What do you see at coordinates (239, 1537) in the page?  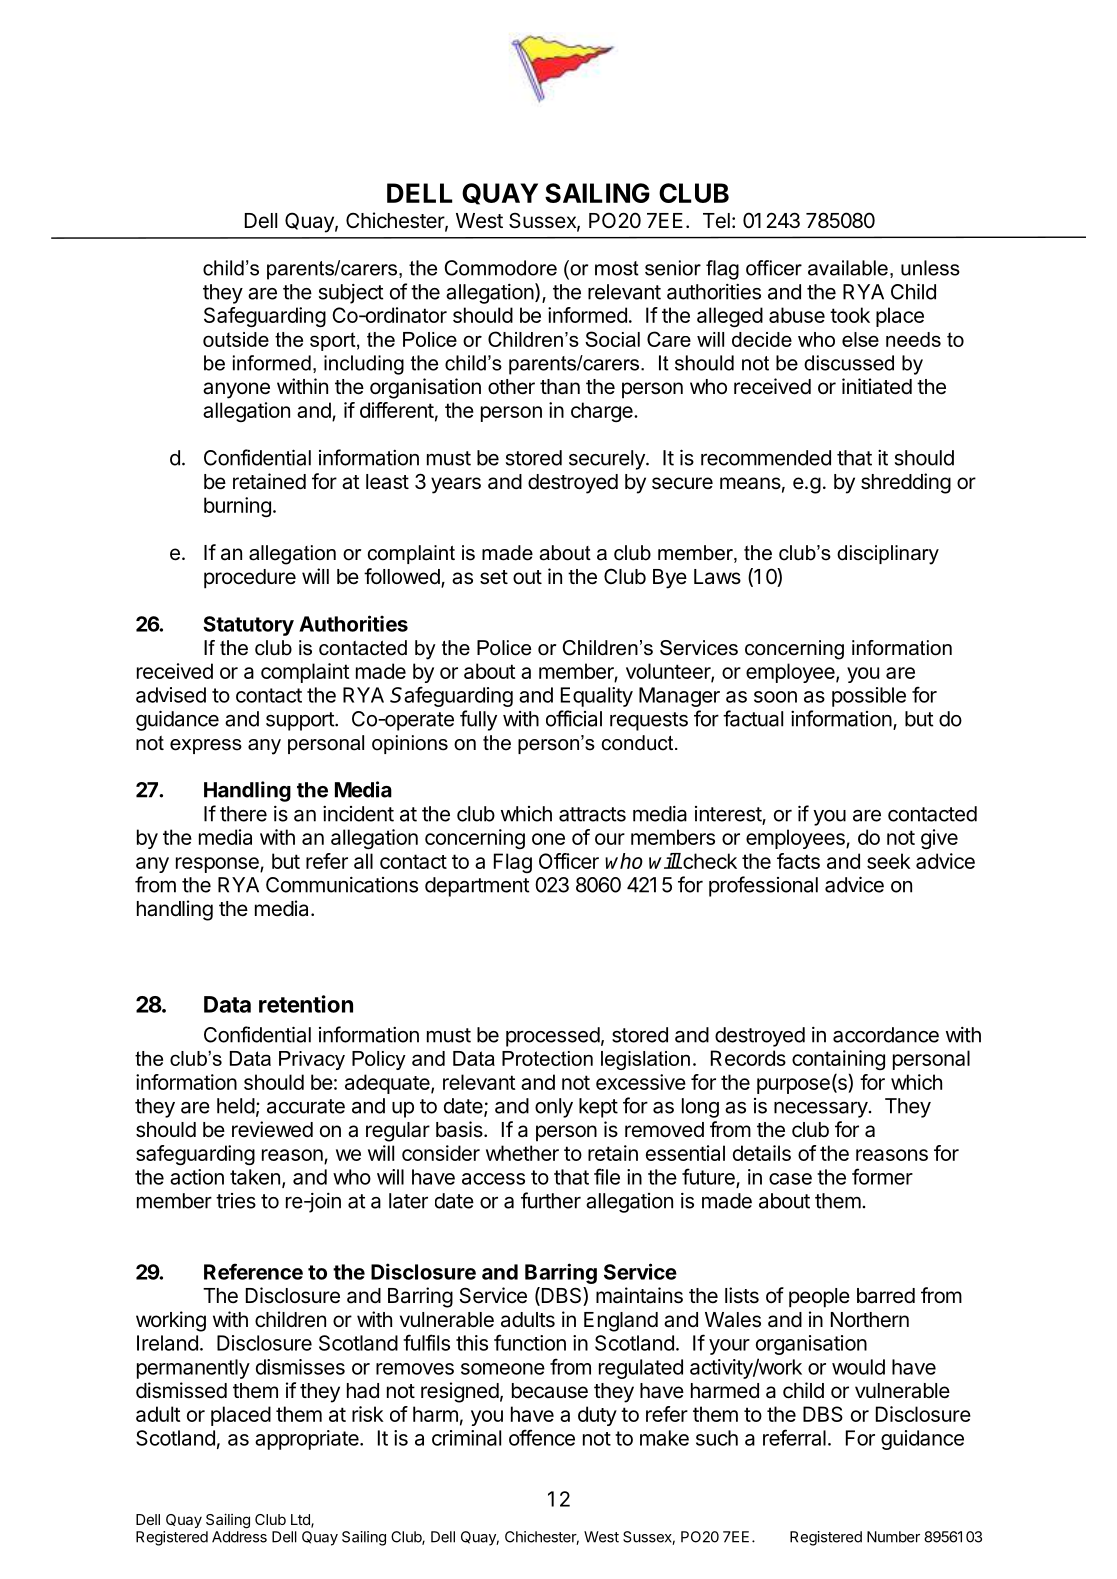 I see `Address` at bounding box center [239, 1537].
